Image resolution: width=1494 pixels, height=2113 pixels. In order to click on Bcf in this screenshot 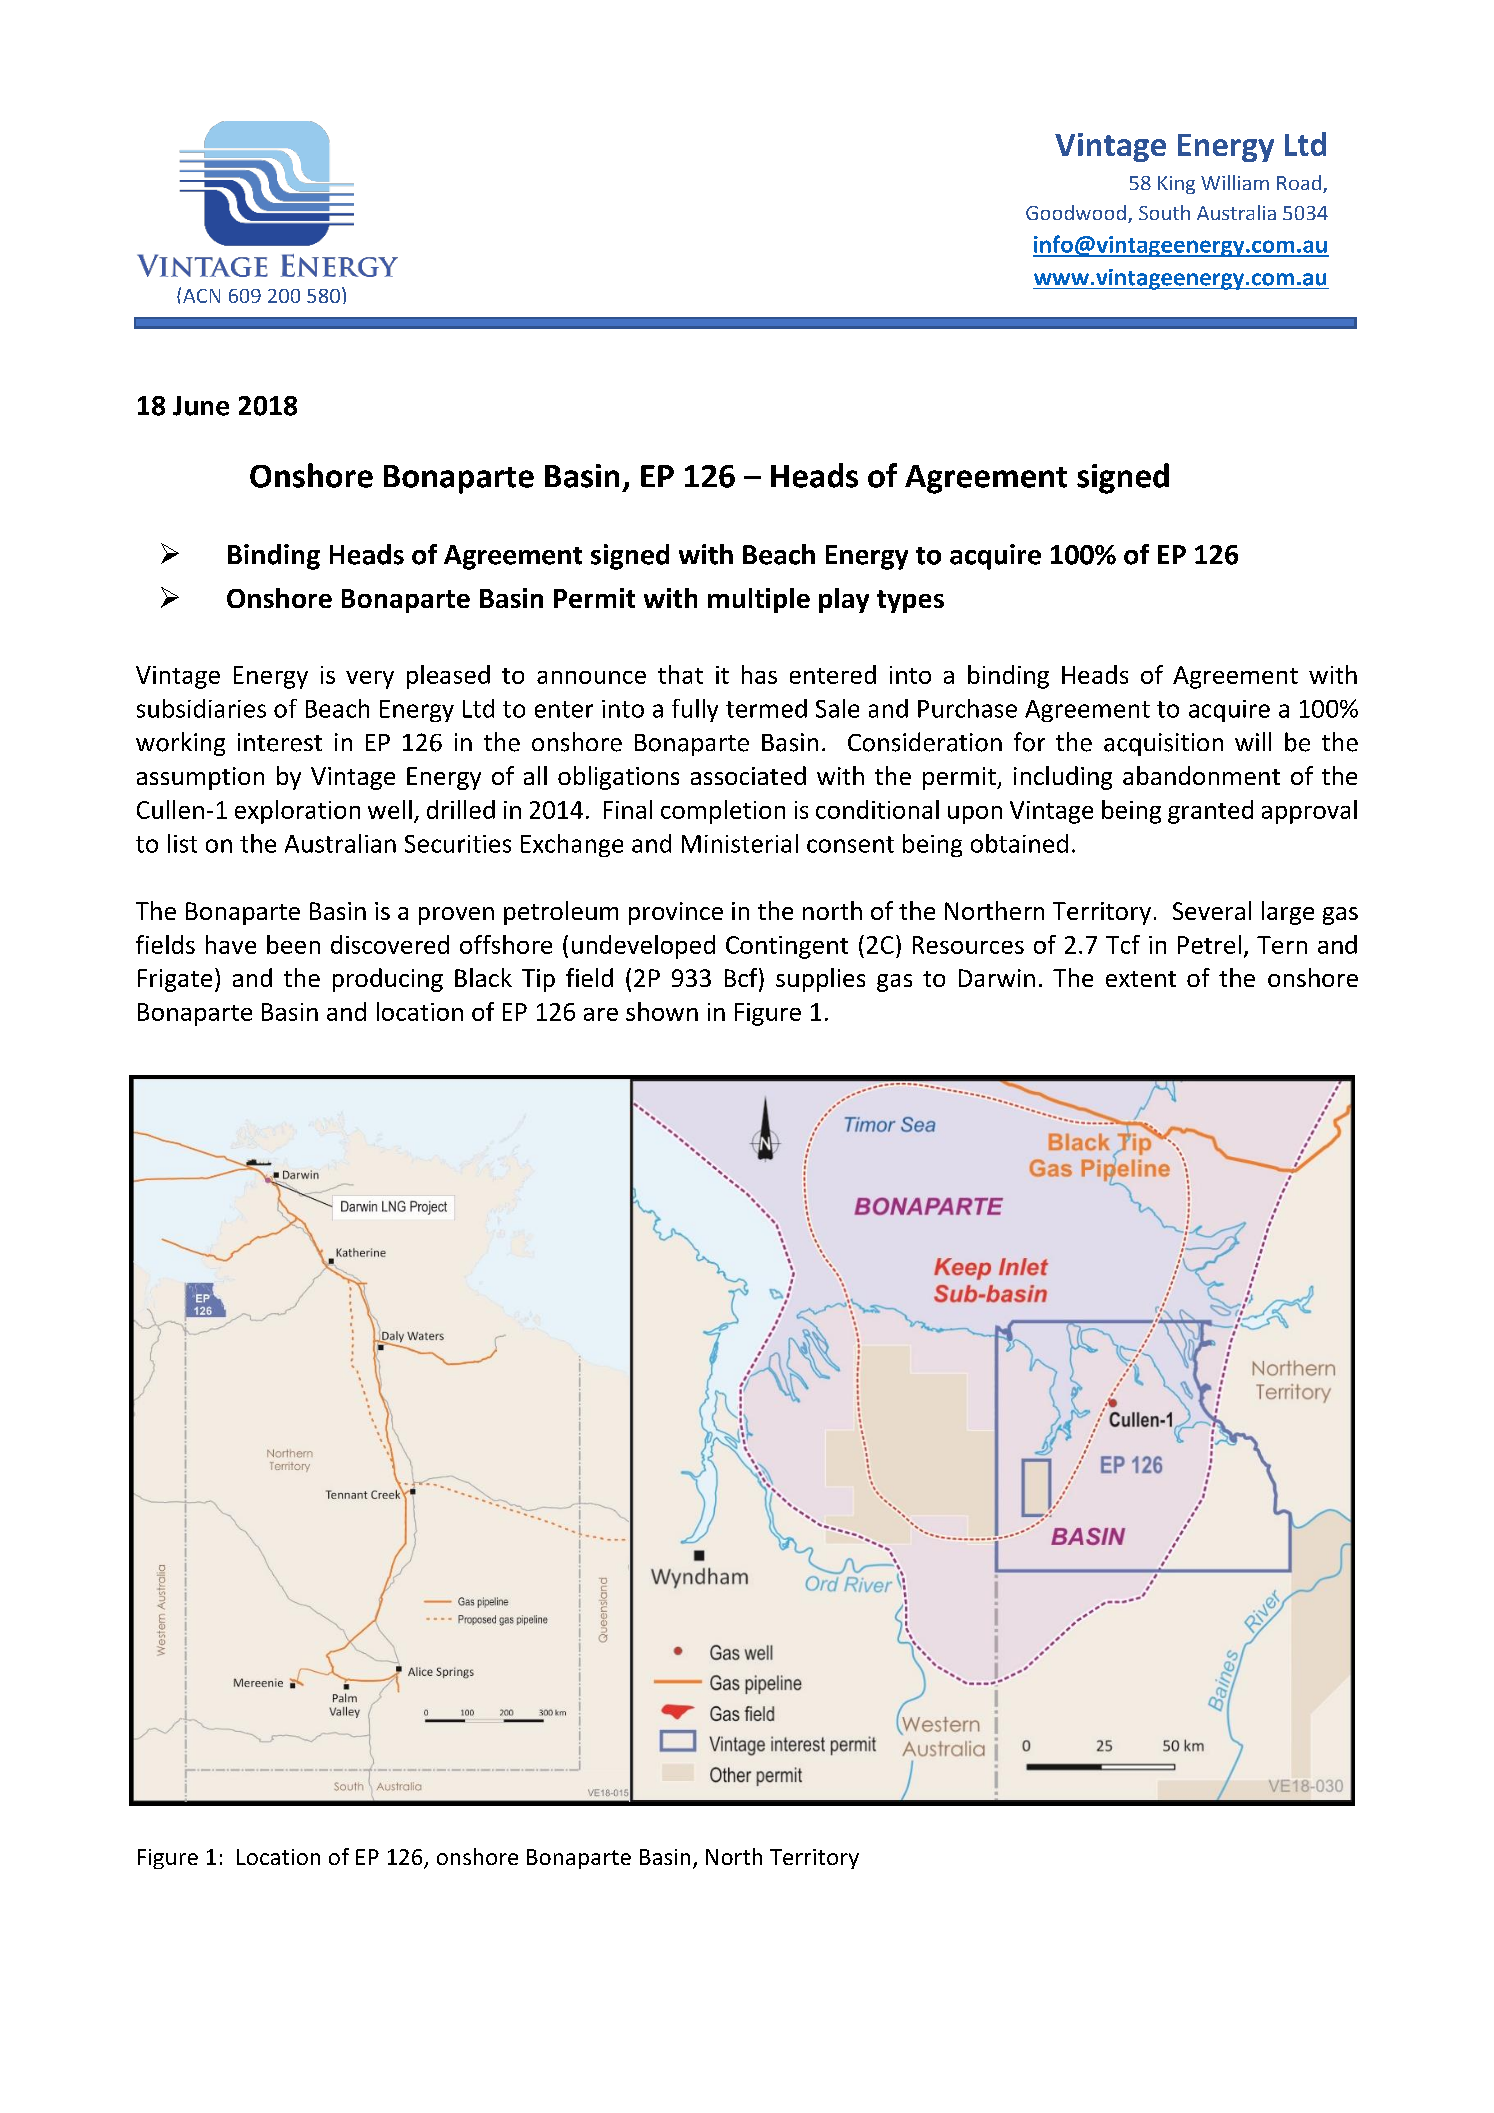, I will do `click(742, 979)`.
